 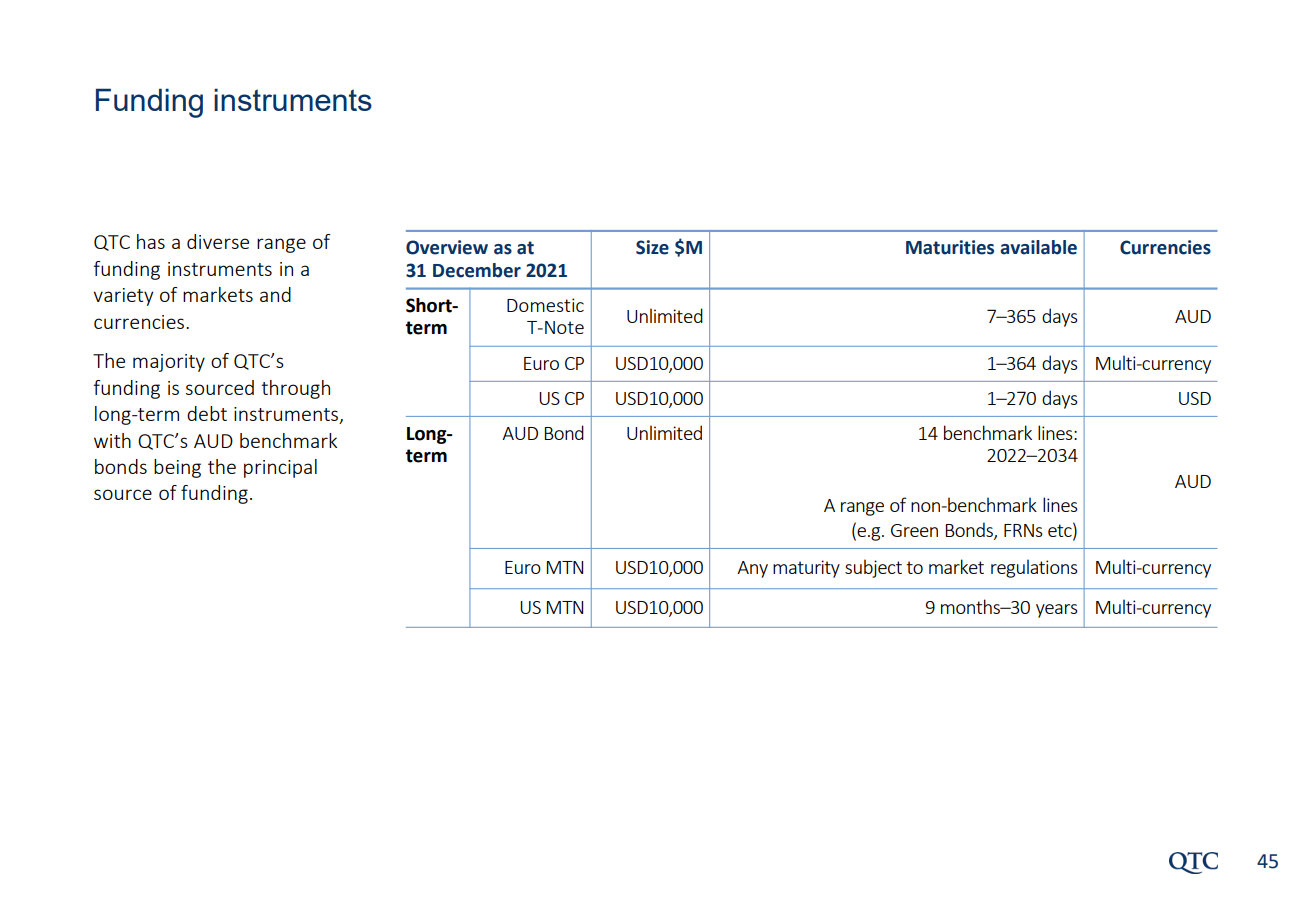 I want to click on through, so click(x=295, y=389).
